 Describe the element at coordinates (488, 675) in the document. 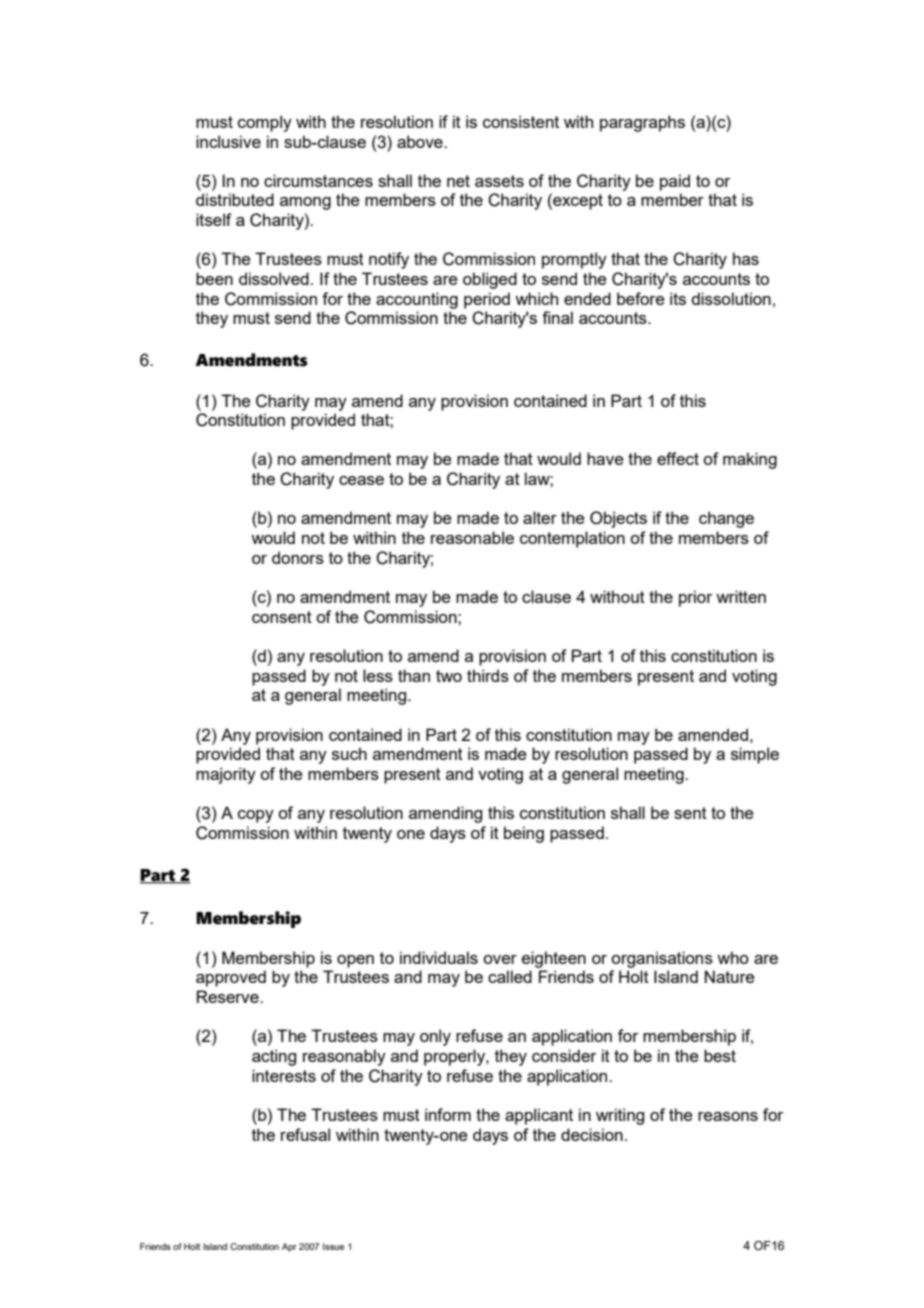

I see `thirds` at that location.
